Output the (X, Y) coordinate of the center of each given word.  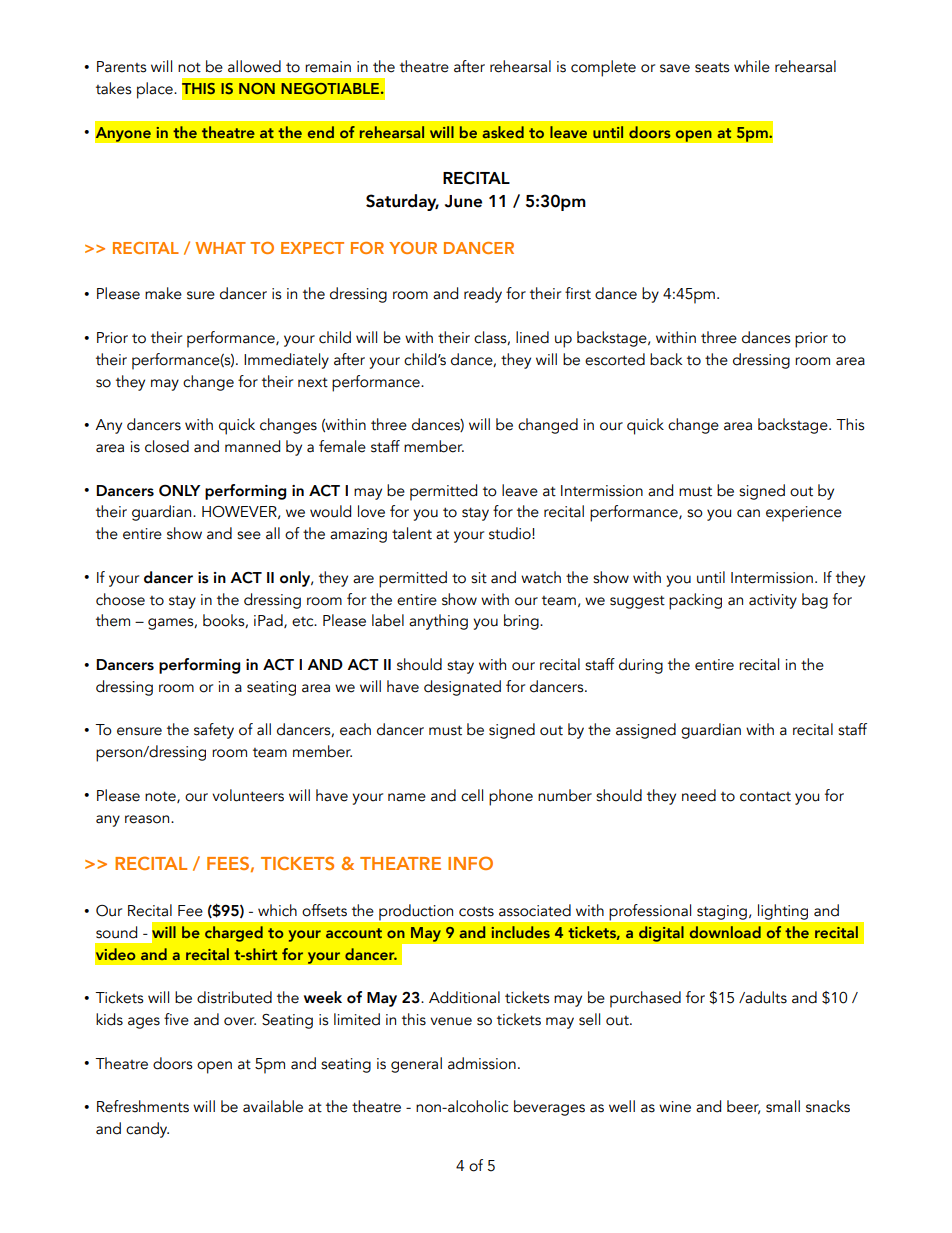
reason (148, 819)
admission (482, 1063)
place (156, 90)
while (752, 66)
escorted (615, 359)
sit (479, 578)
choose (120, 599)
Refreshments (143, 1106)
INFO (470, 863)
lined (532, 337)
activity (773, 601)
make (163, 293)
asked (503, 132)
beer (743, 1107)
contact (765, 796)
